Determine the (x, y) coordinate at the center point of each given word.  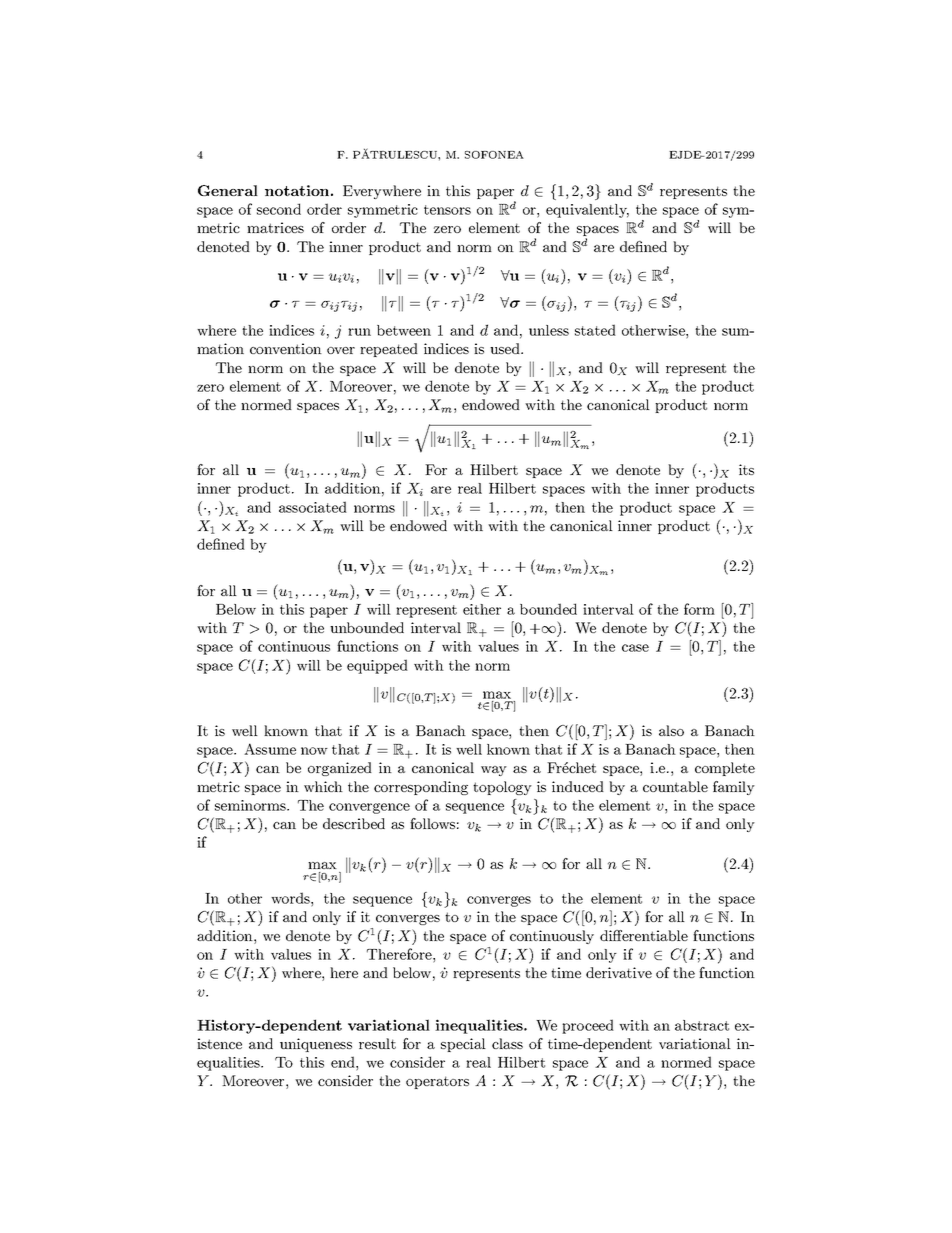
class (507, 1043)
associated (313, 507)
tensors (447, 210)
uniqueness (316, 1045)
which (323, 786)
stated (595, 330)
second (279, 209)
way (494, 771)
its (746, 469)
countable (675, 786)
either (482, 609)
